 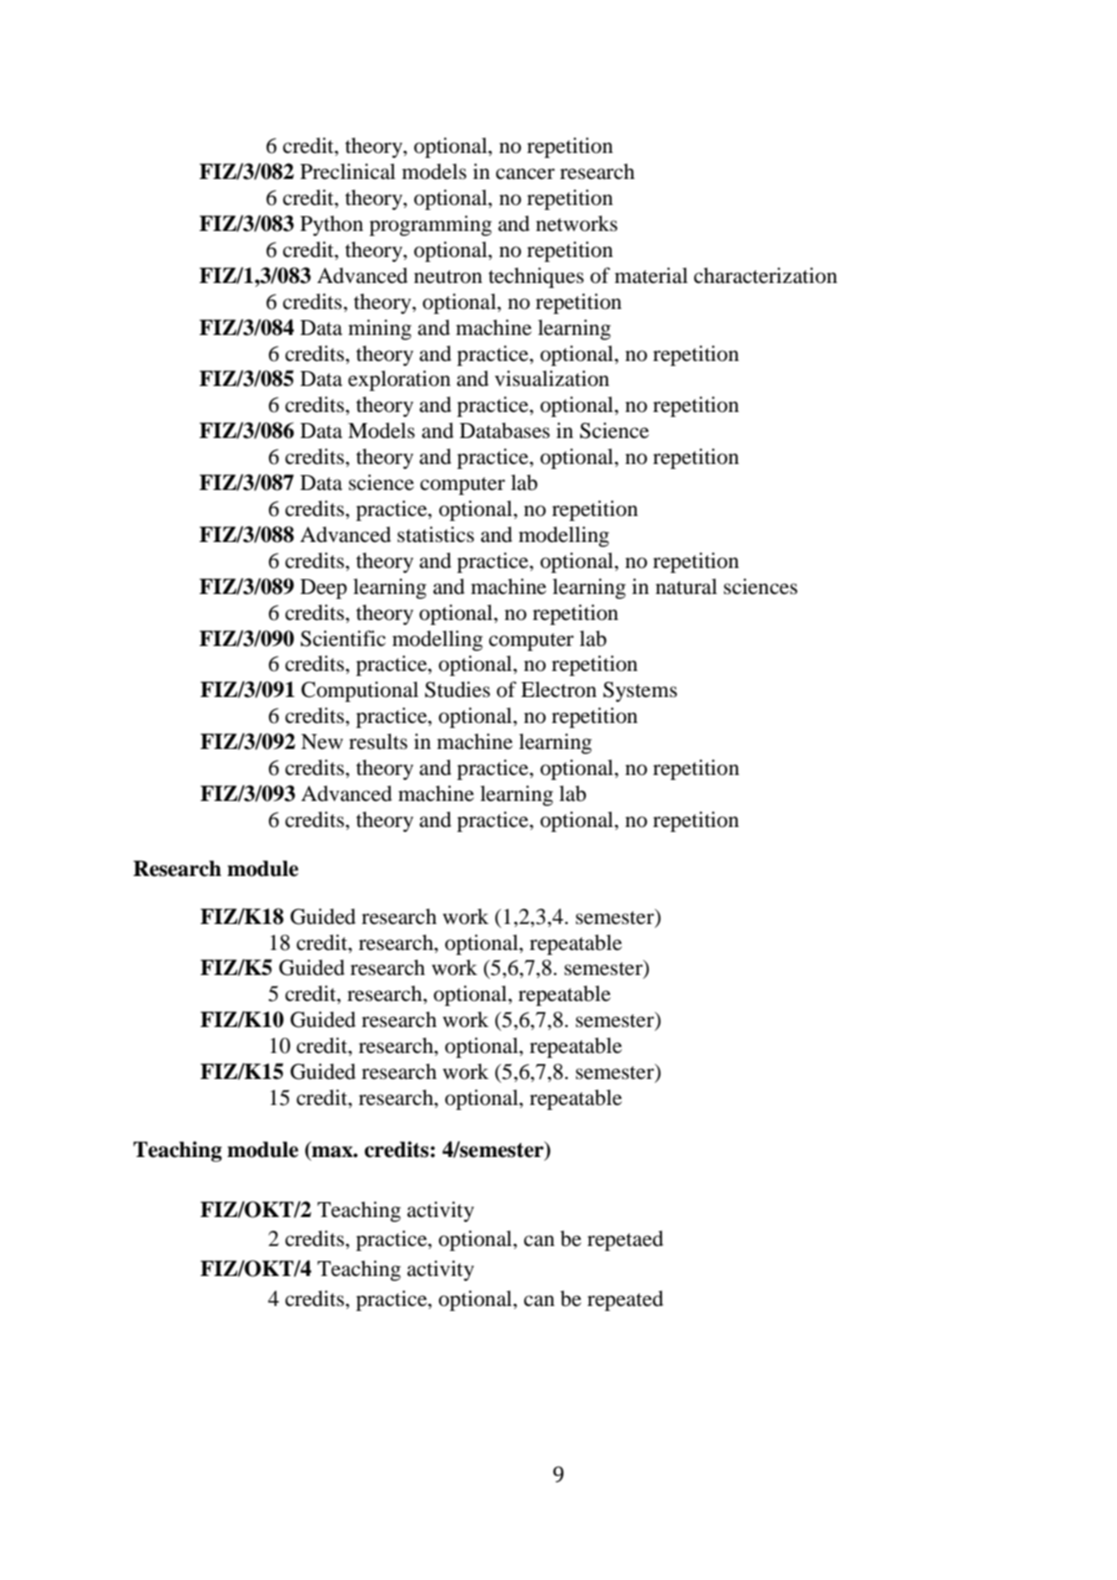 What do you see at coordinates (343, 638) in the screenshot?
I see `Scientific` at bounding box center [343, 638].
